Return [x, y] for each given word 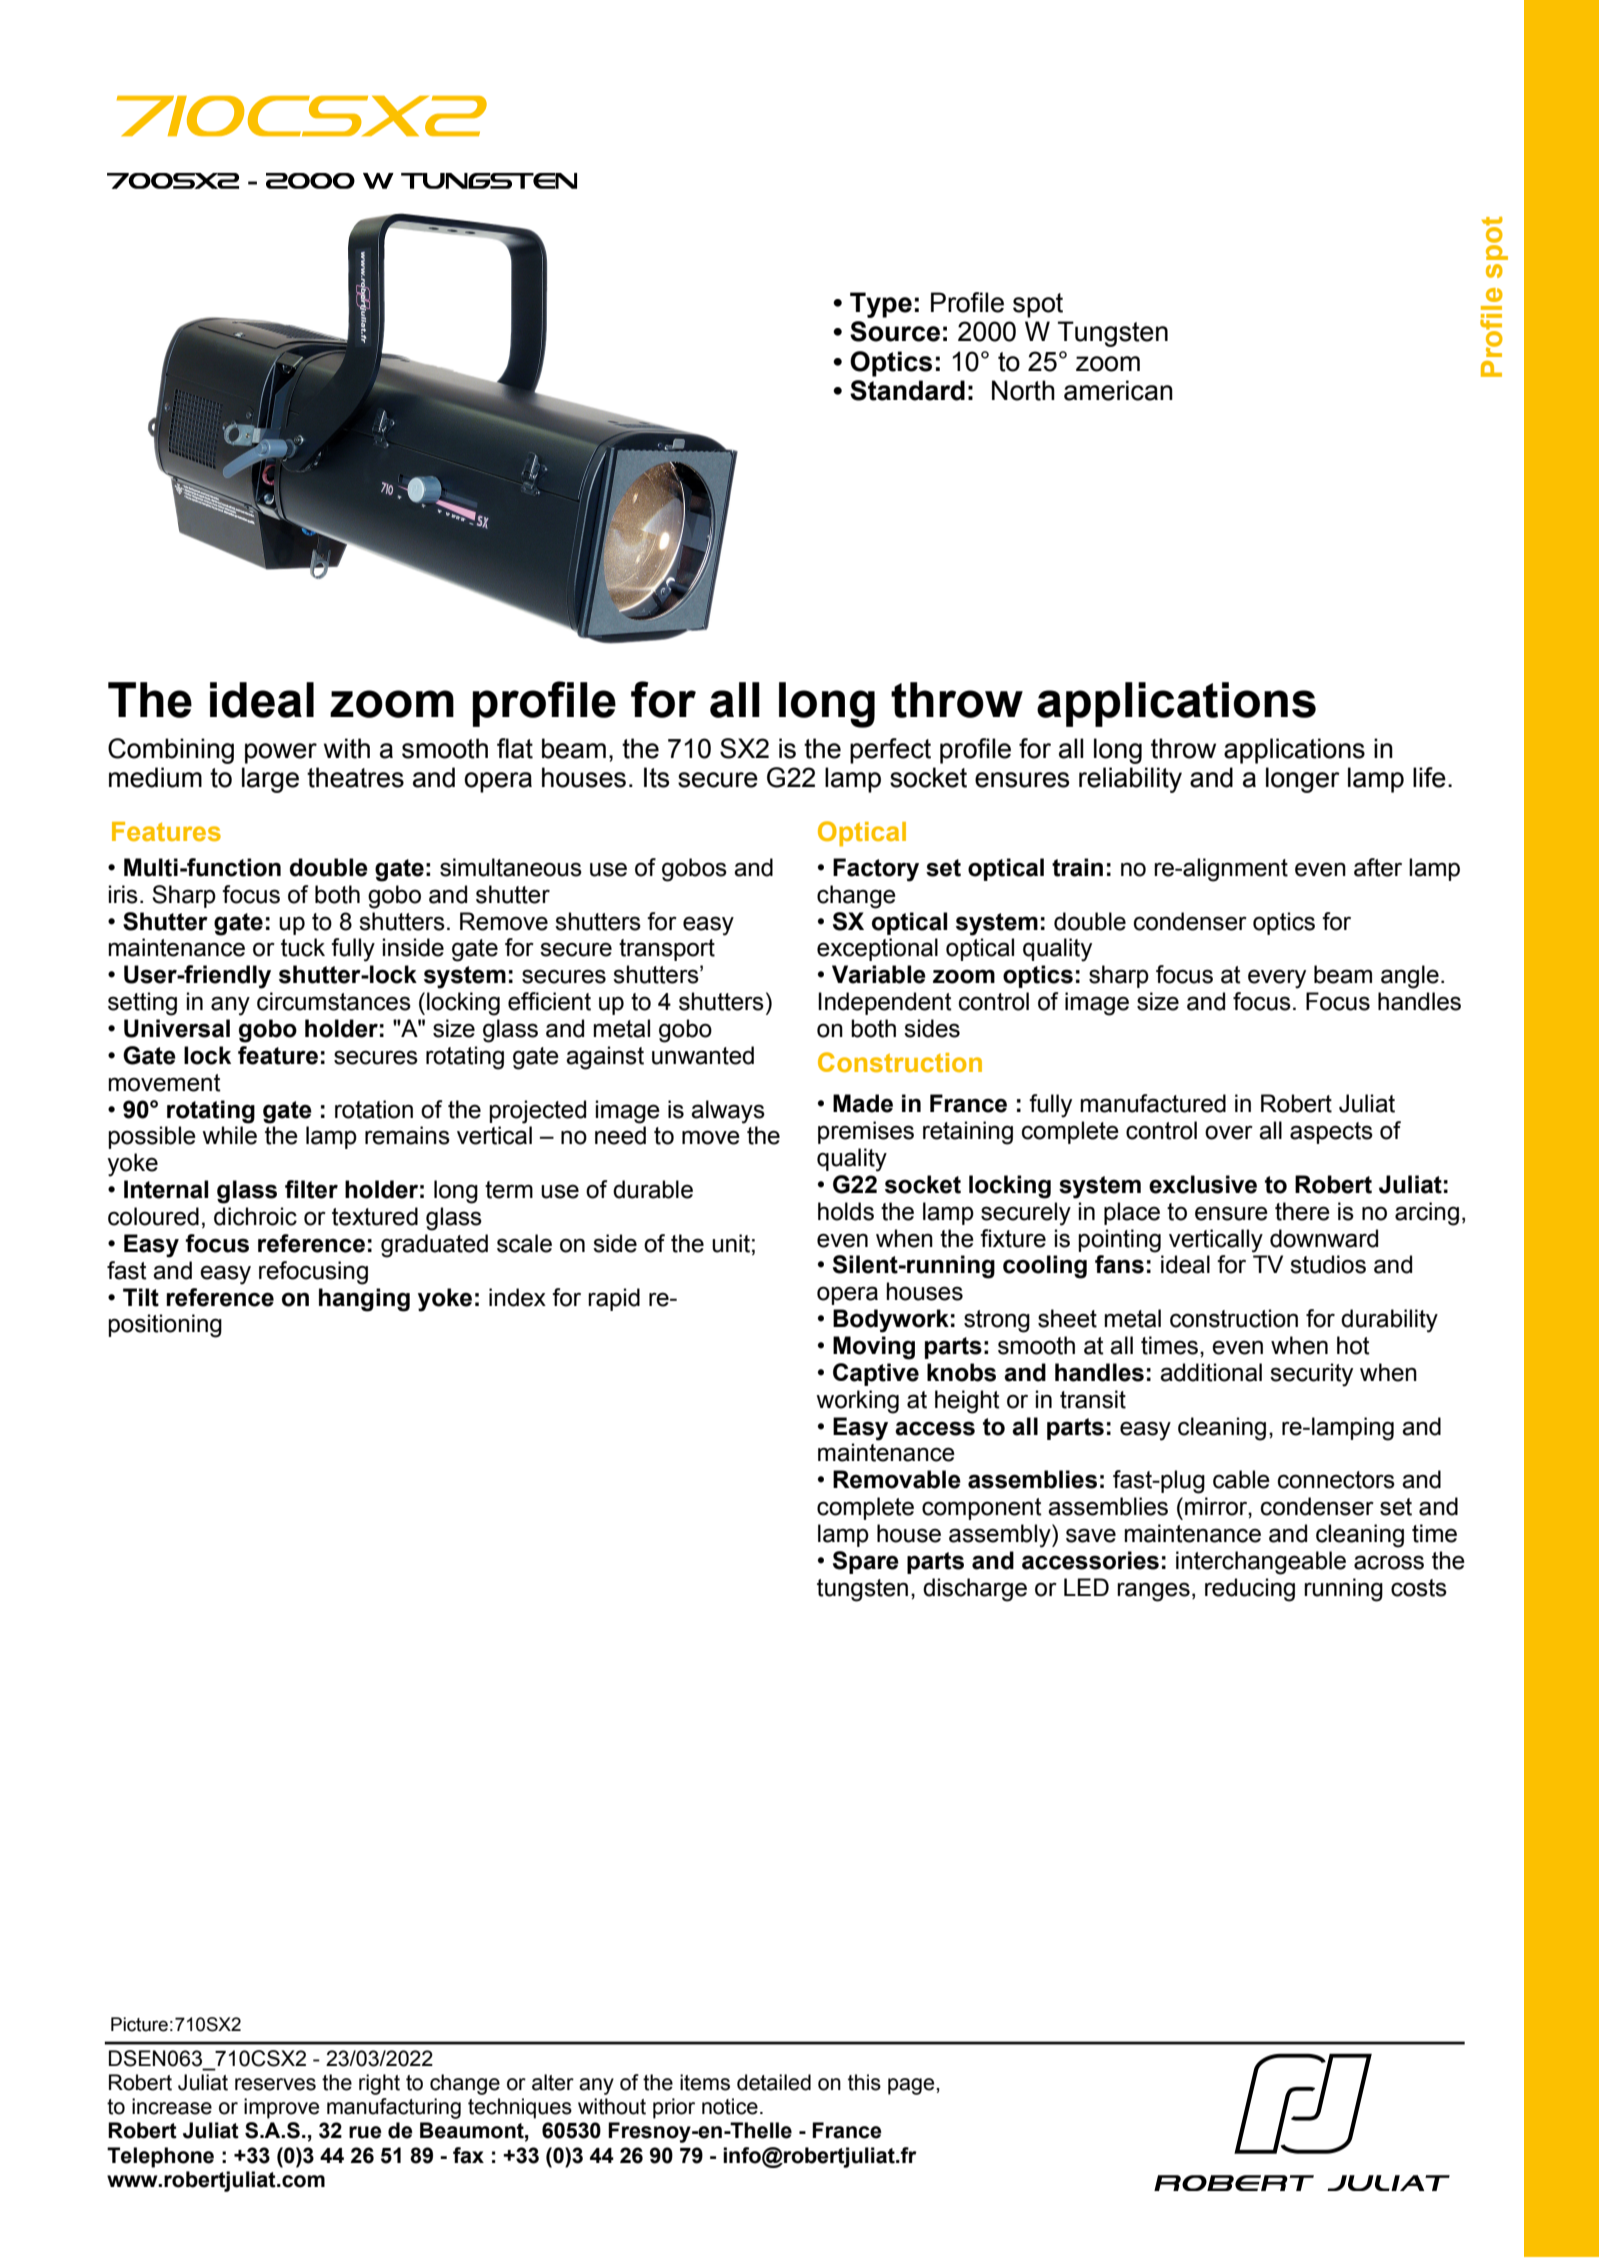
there [1302, 1211]
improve [281, 2108]
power [281, 753]
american [1118, 390]
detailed [774, 2082]
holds [846, 1211]
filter [311, 1189]
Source [895, 331]
